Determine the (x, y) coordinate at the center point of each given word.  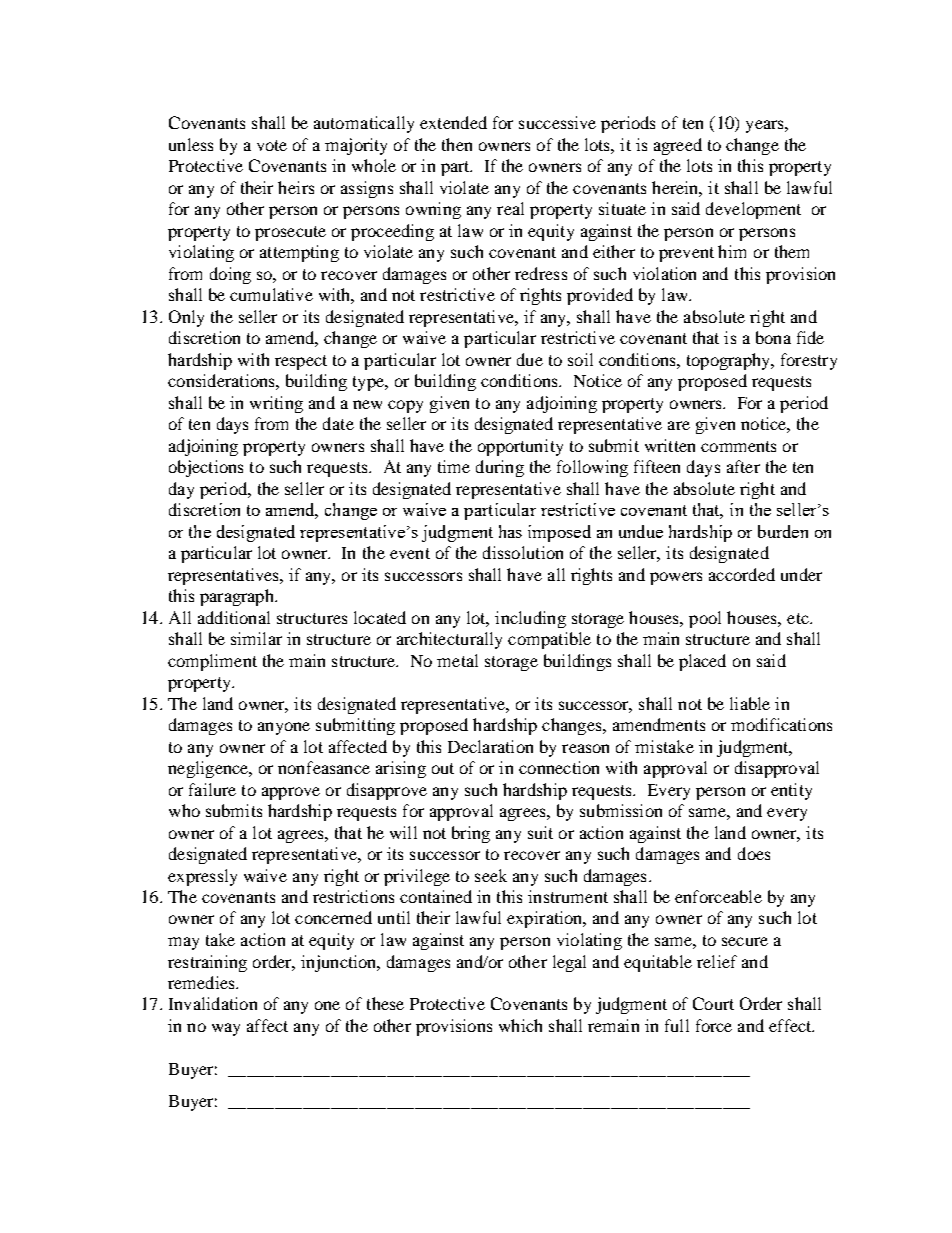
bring (471, 834)
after (743, 466)
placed (702, 662)
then (457, 144)
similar (256, 638)
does (754, 853)
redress (541, 273)
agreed (678, 146)
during (500, 468)
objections (206, 468)
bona (773, 337)
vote (272, 145)
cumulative (271, 294)
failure (212, 789)
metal (457, 660)
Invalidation (213, 1003)
